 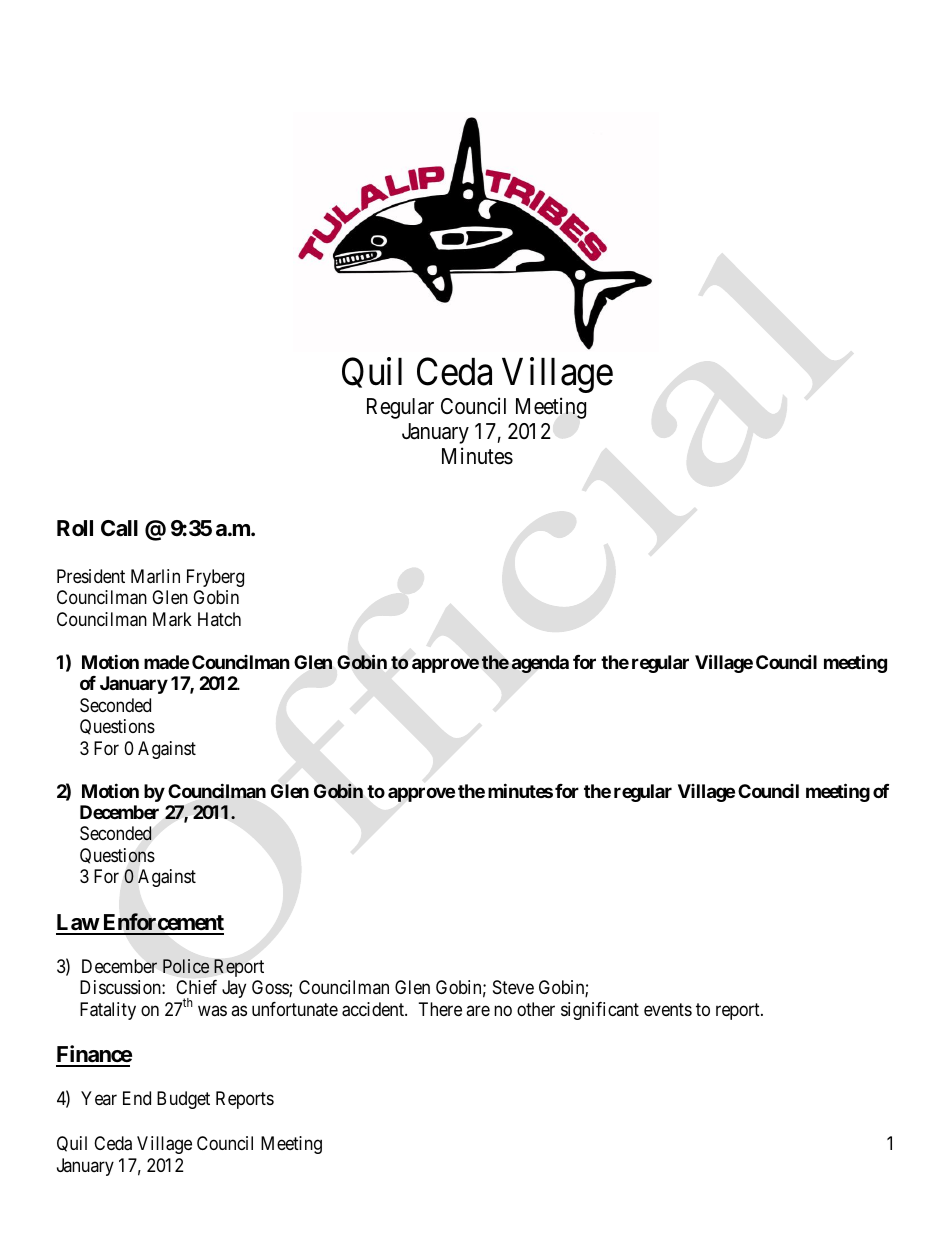 What do you see at coordinates (155, 576) in the page?
I see `Marlin` at bounding box center [155, 576].
